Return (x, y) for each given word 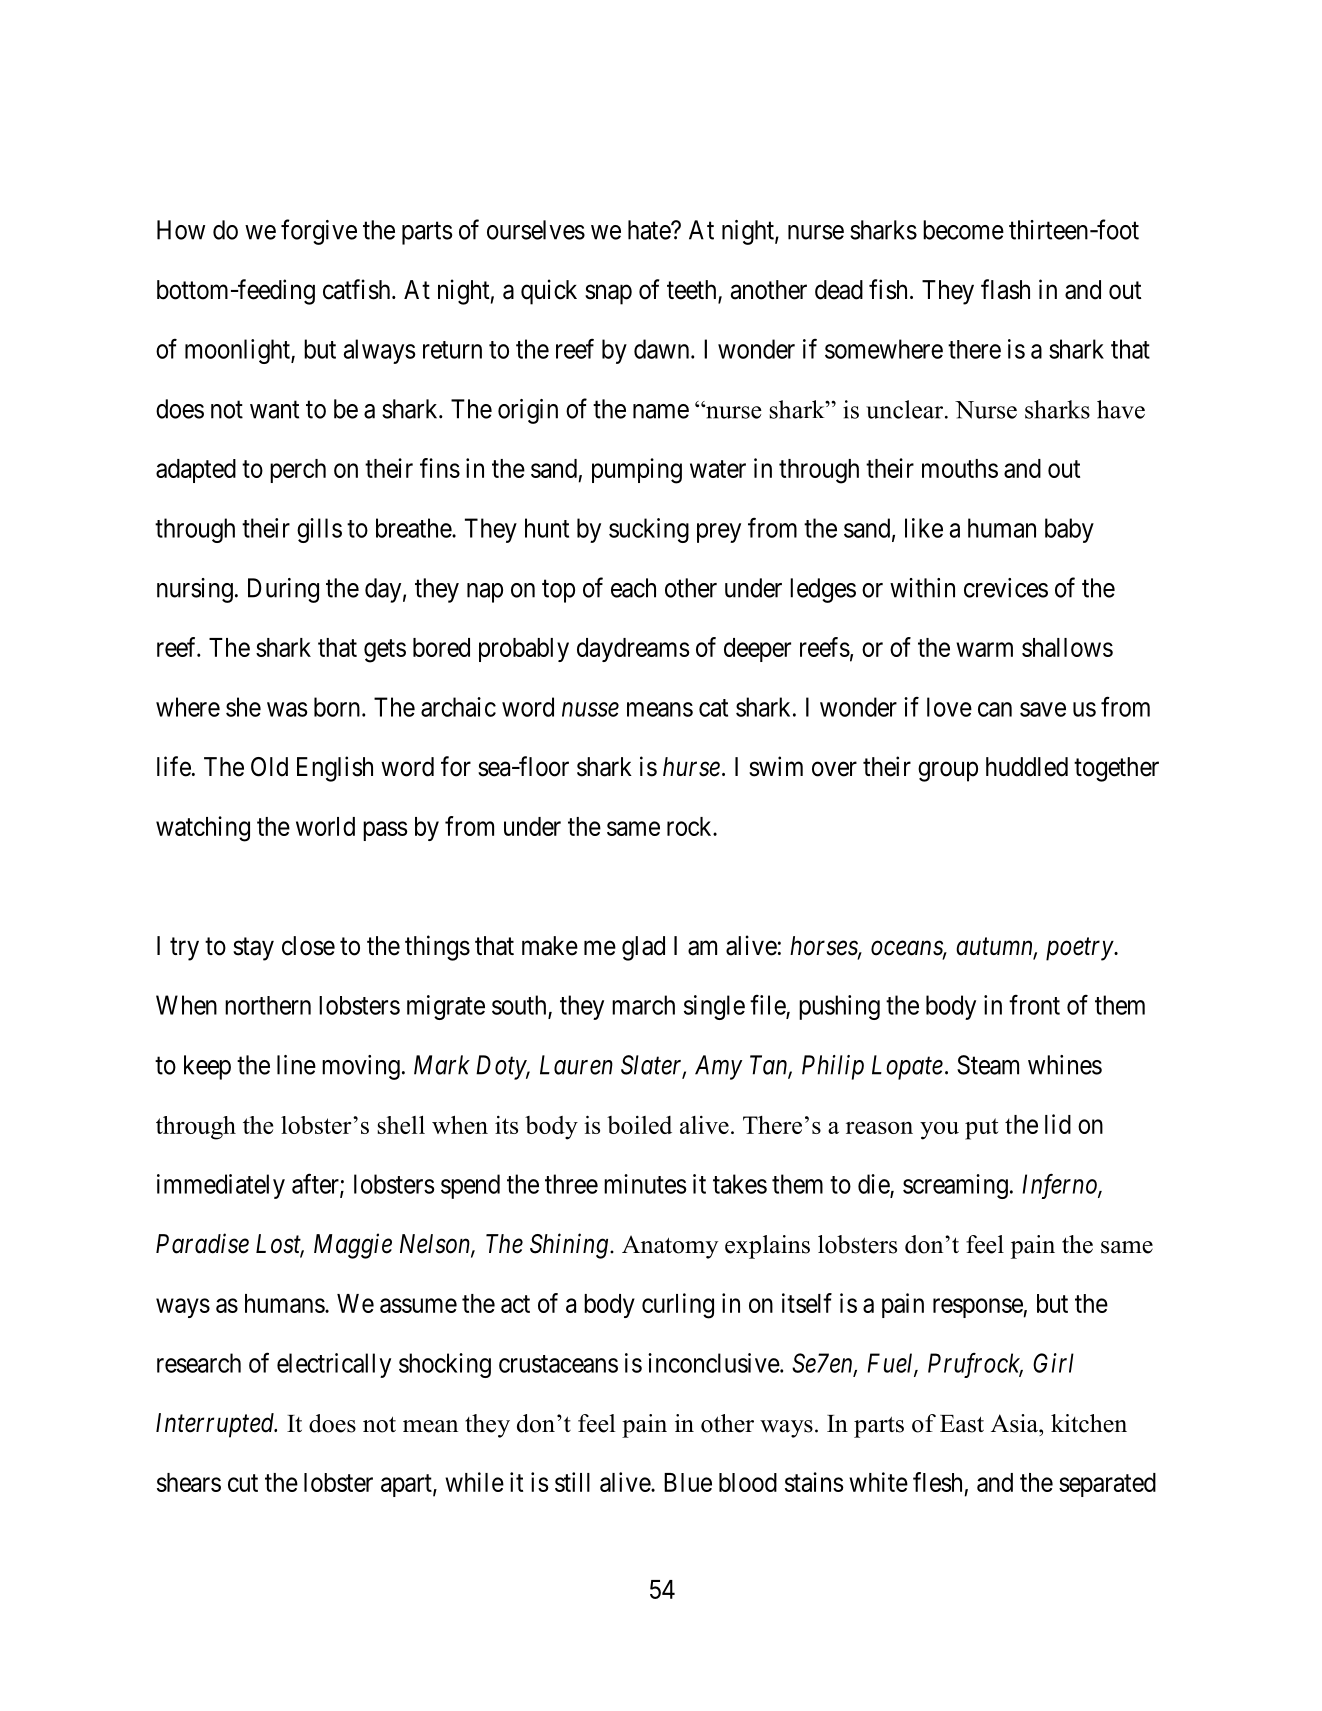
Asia (1015, 1423)
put (981, 1129)
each (633, 588)
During (283, 590)
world (325, 826)
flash (1005, 289)
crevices (1006, 588)
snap (608, 295)
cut (243, 1483)
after (316, 1184)
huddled (1027, 767)
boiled (639, 1125)
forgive (319, 232)
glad (643, 948)
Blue (688, 1482)
